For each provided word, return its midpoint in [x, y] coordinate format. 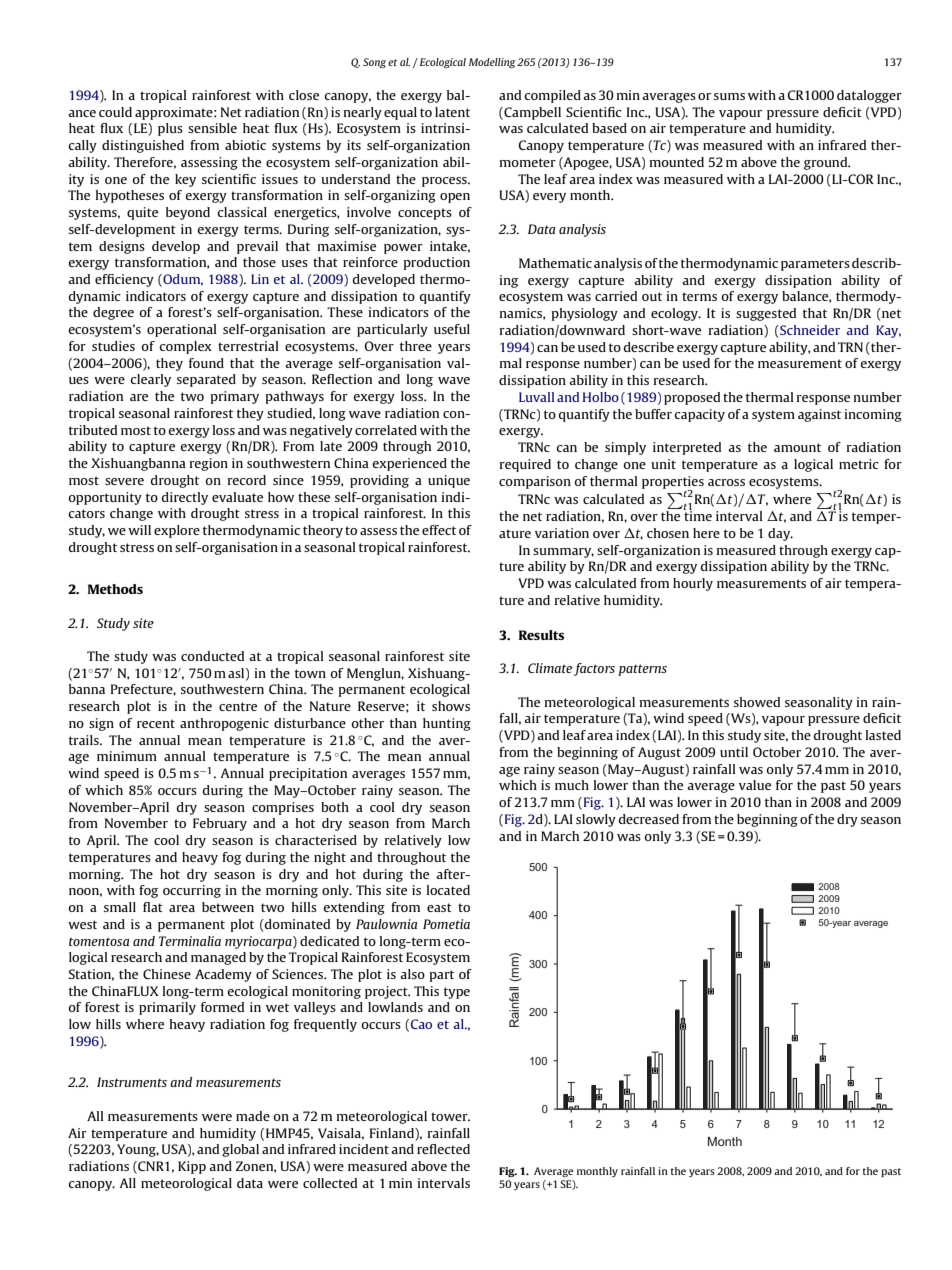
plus [170, 129]
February [220, 824]
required [525, 465]
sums [729, 96]
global [240, 1150]
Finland [393, 1133]
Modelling [492, 63]
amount [797, 447]
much [572, 785]
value [755, 785]
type [457, 993]
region [209, 464]
